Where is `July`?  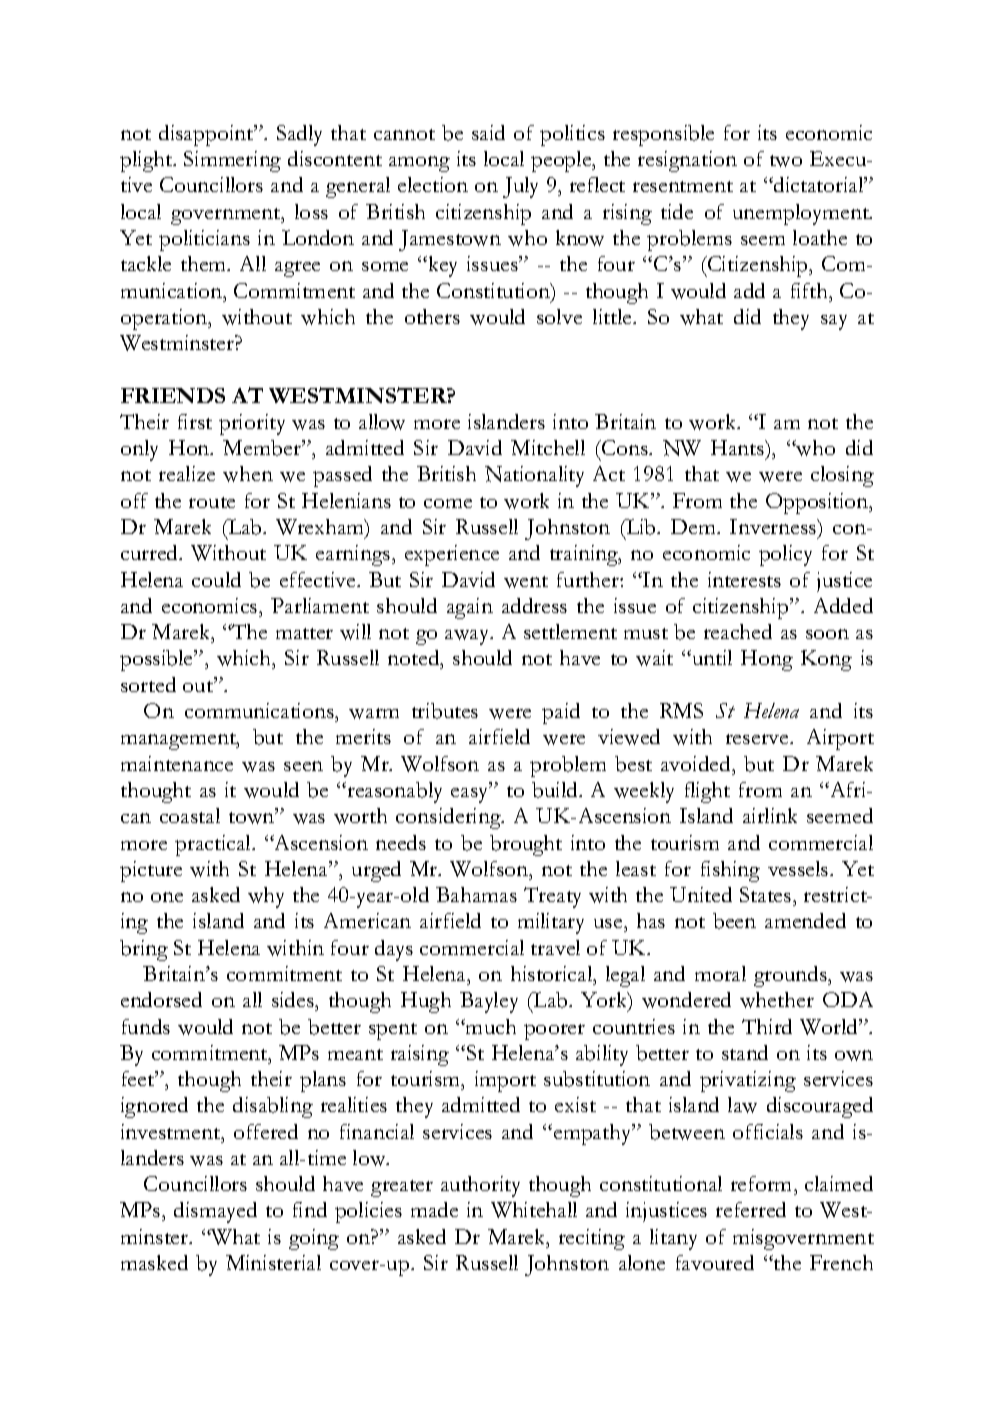 July is located at coordinates (520, 187).
